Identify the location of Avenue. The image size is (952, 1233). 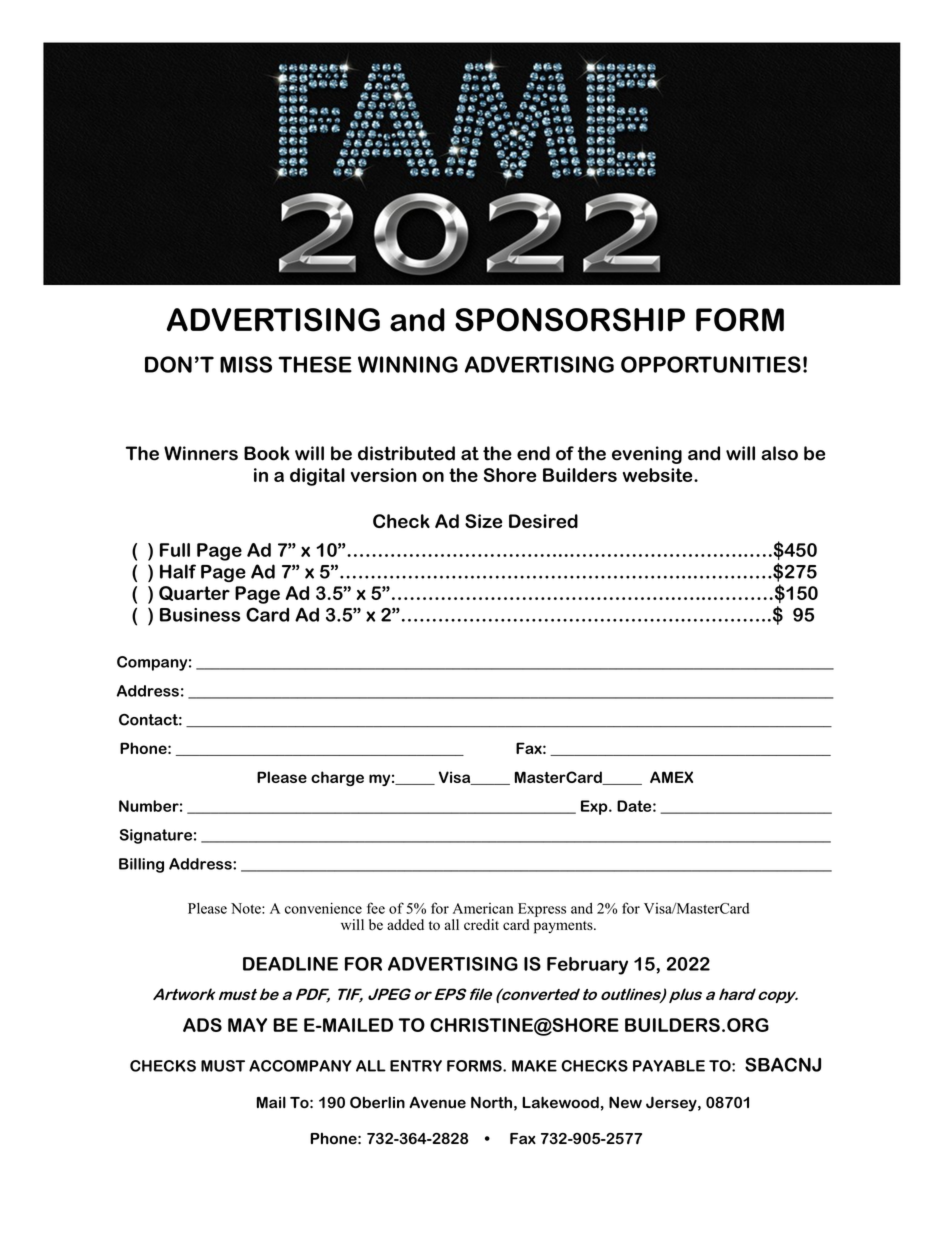
(437, 1102).
